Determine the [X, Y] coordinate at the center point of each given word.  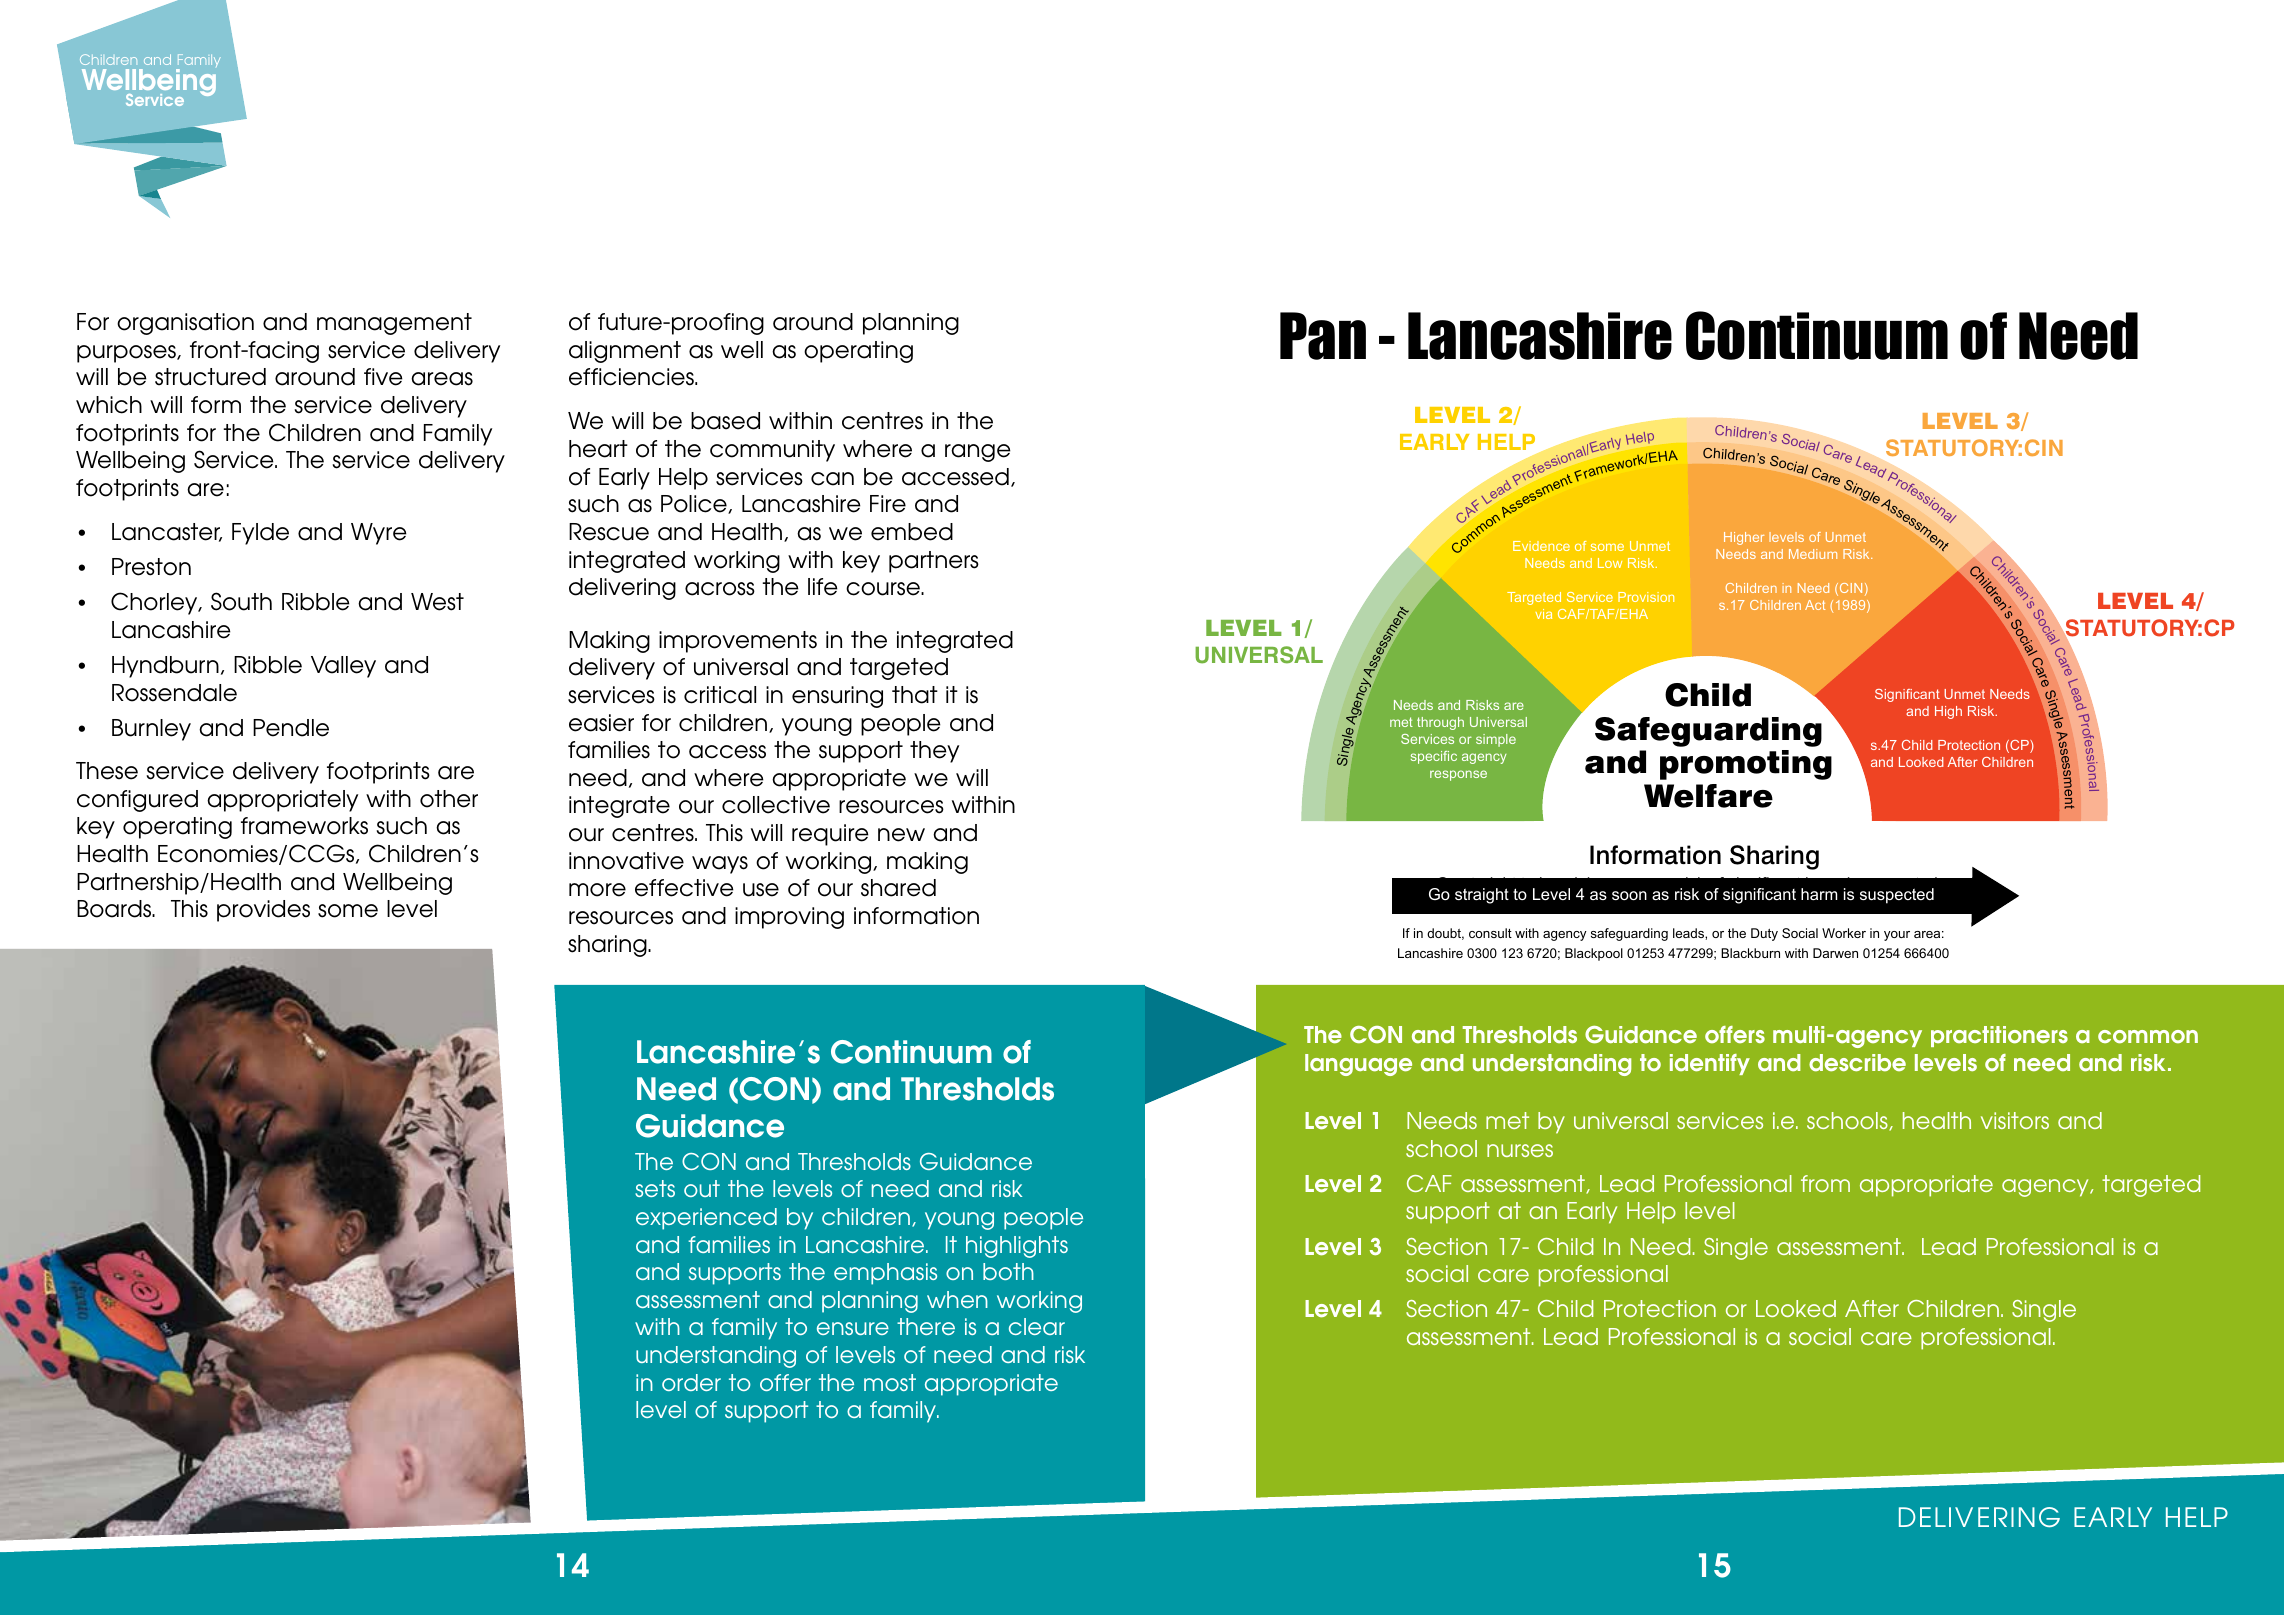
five [383, 377]
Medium [1813, 554]
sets [655, 1188]
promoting [1746, 765]
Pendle [291, 728]
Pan [1323, 336]
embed [912, 532]
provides [263, 911]
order [691, 1382]
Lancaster [167, 532]
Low [1610, 563]
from [1825, 1183]
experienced [706, 1219]
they [934, 752]
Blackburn [1750, 953]
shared [898, 888]
